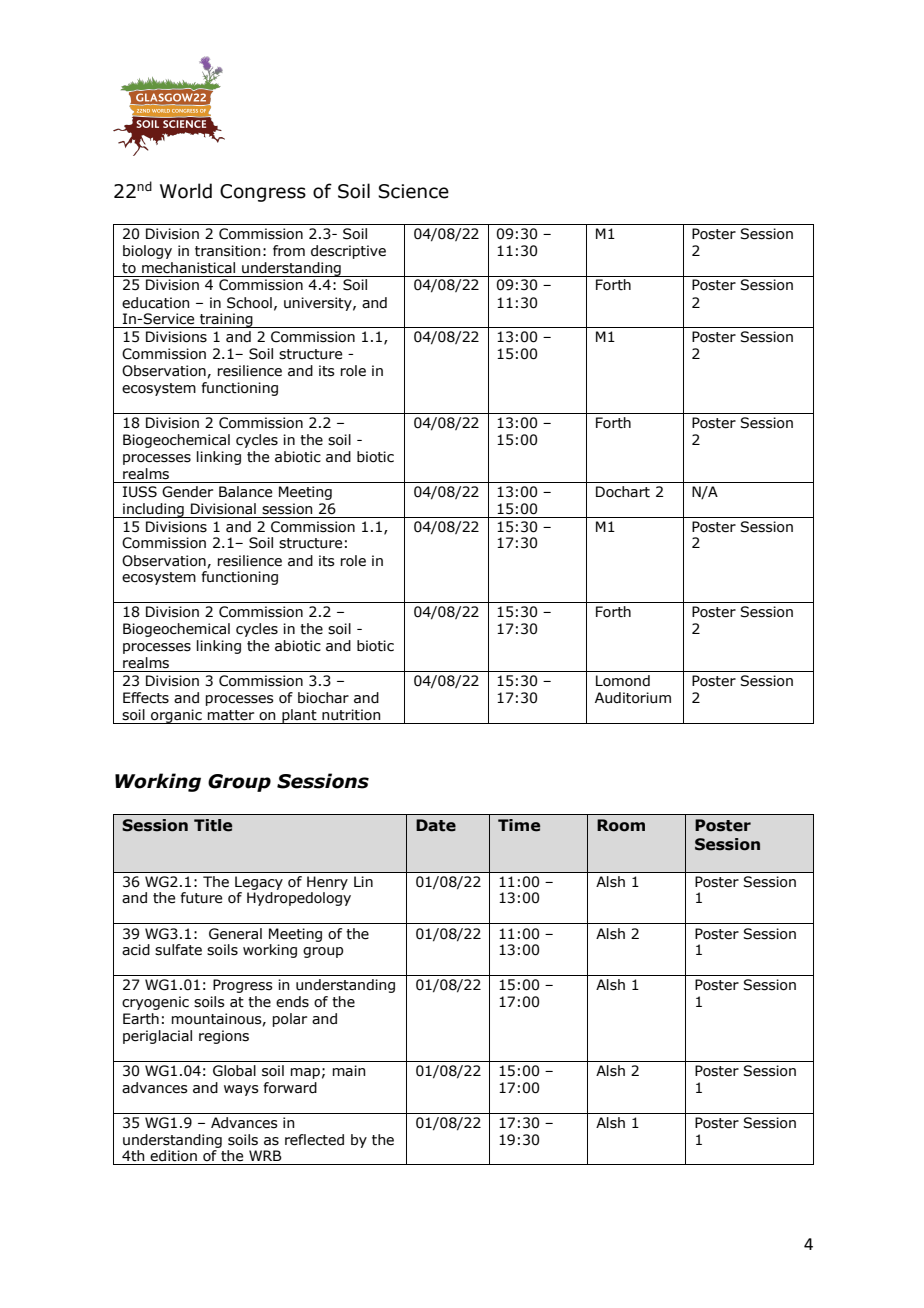 This page has width=924, height=1308. What do you see at coordinates (349, 1071) in the page?
I see `main` at bounding box center [349, 1071].
